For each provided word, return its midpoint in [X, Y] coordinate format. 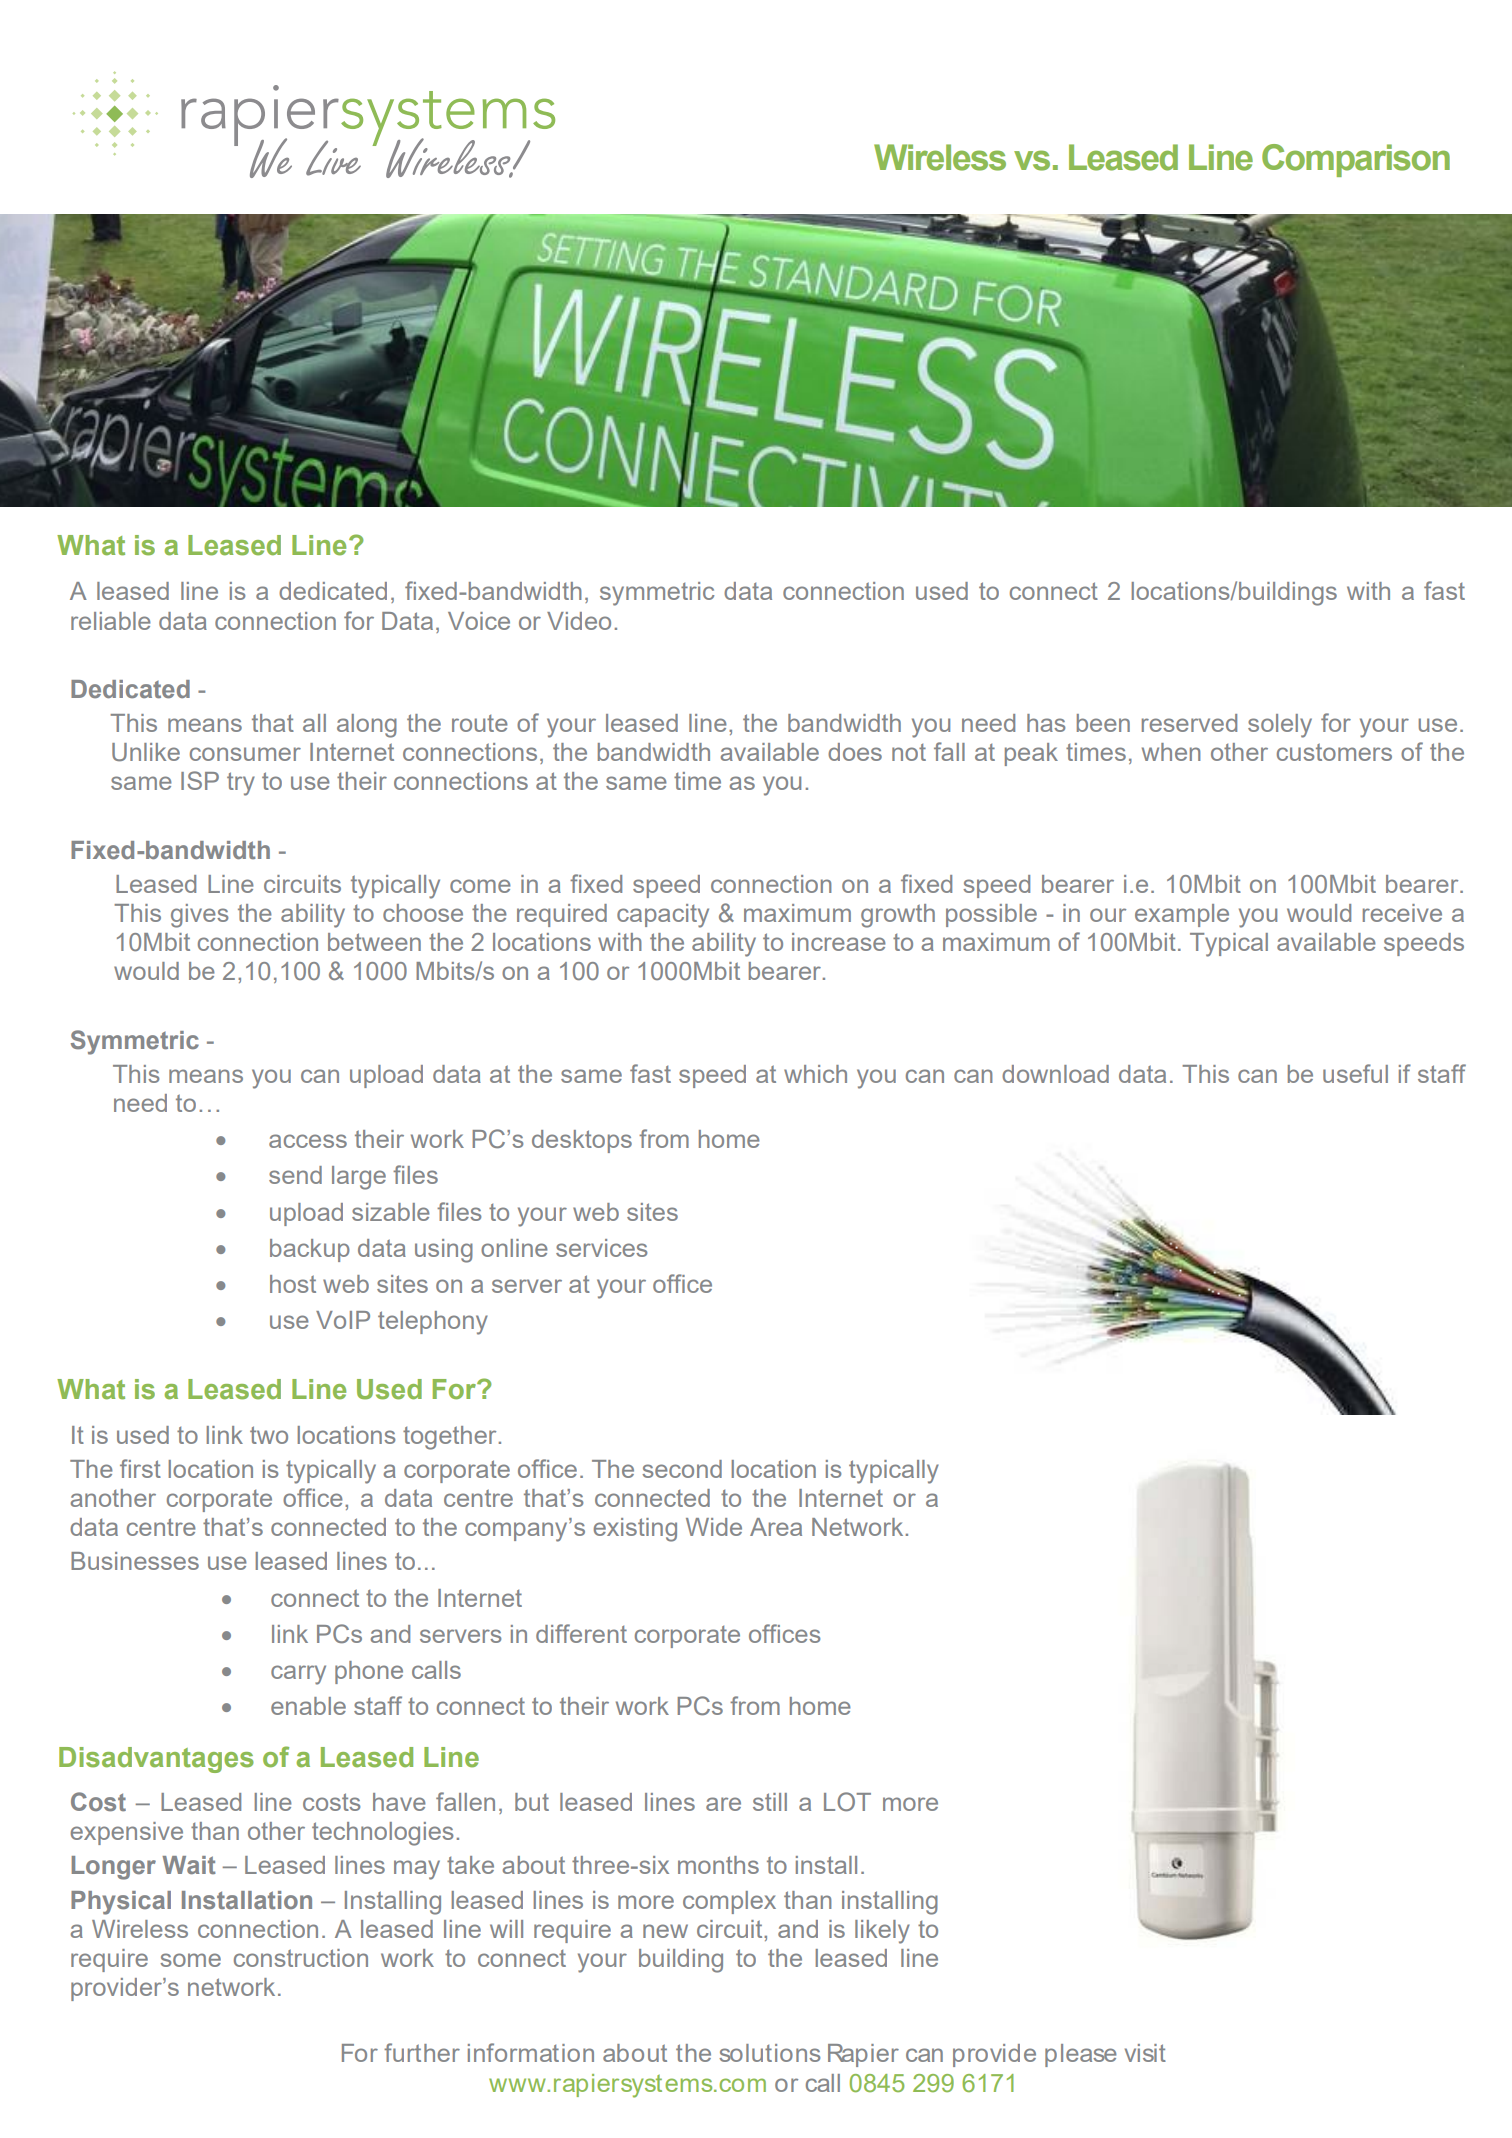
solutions [769, 2053]
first [140, 1468]
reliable [111, 621]
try [241, 784]
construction [301, 1958]
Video [579, 621]
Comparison [1356, 160]
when [1171, 752]
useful [1355, 1073]
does [855, 752]
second [682, 1469]
